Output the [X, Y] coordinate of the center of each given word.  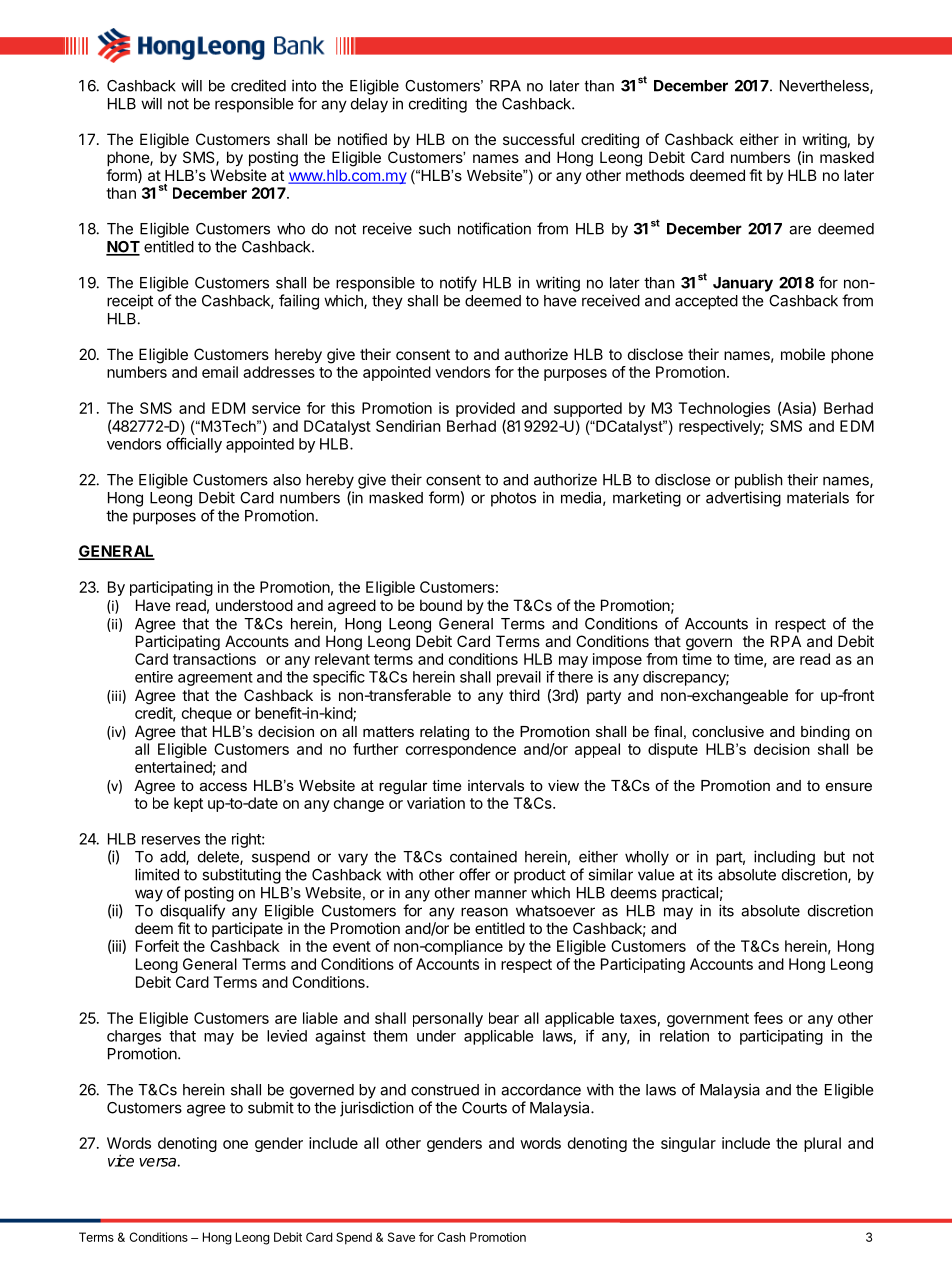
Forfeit [157, 946]
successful [538, 139]
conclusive [728, 731]
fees [768, 1018]
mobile [803, 354]
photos [513, 499]
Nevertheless [825, 87]
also [287, 480]
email [220, 372]
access [223, 786]
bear [504, 1018]
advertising [743, 499]
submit [271, 1107]
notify [458, 284]
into [304, 85]
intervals [496, 785]
